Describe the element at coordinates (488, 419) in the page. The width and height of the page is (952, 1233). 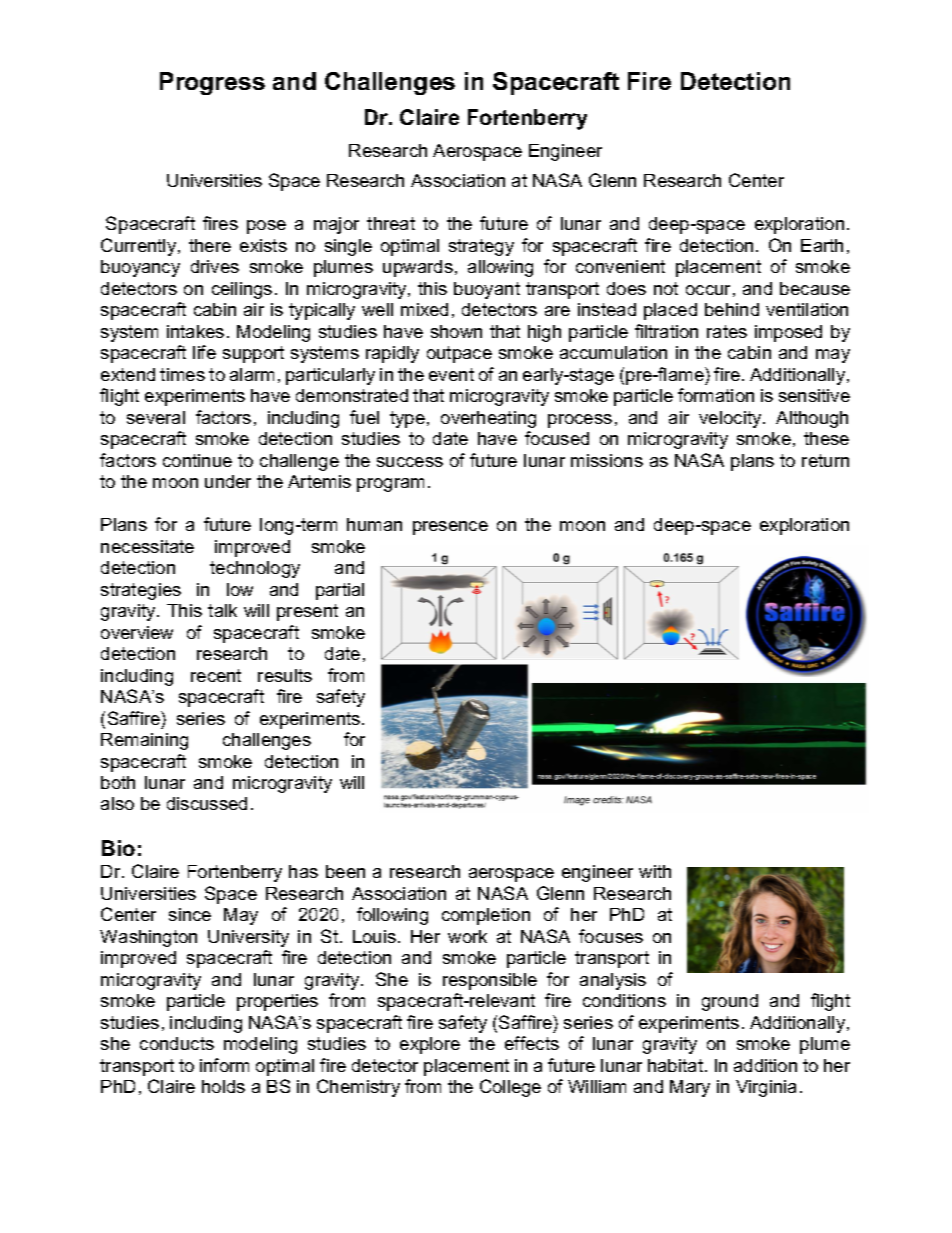
I see `overheating` at that location.
